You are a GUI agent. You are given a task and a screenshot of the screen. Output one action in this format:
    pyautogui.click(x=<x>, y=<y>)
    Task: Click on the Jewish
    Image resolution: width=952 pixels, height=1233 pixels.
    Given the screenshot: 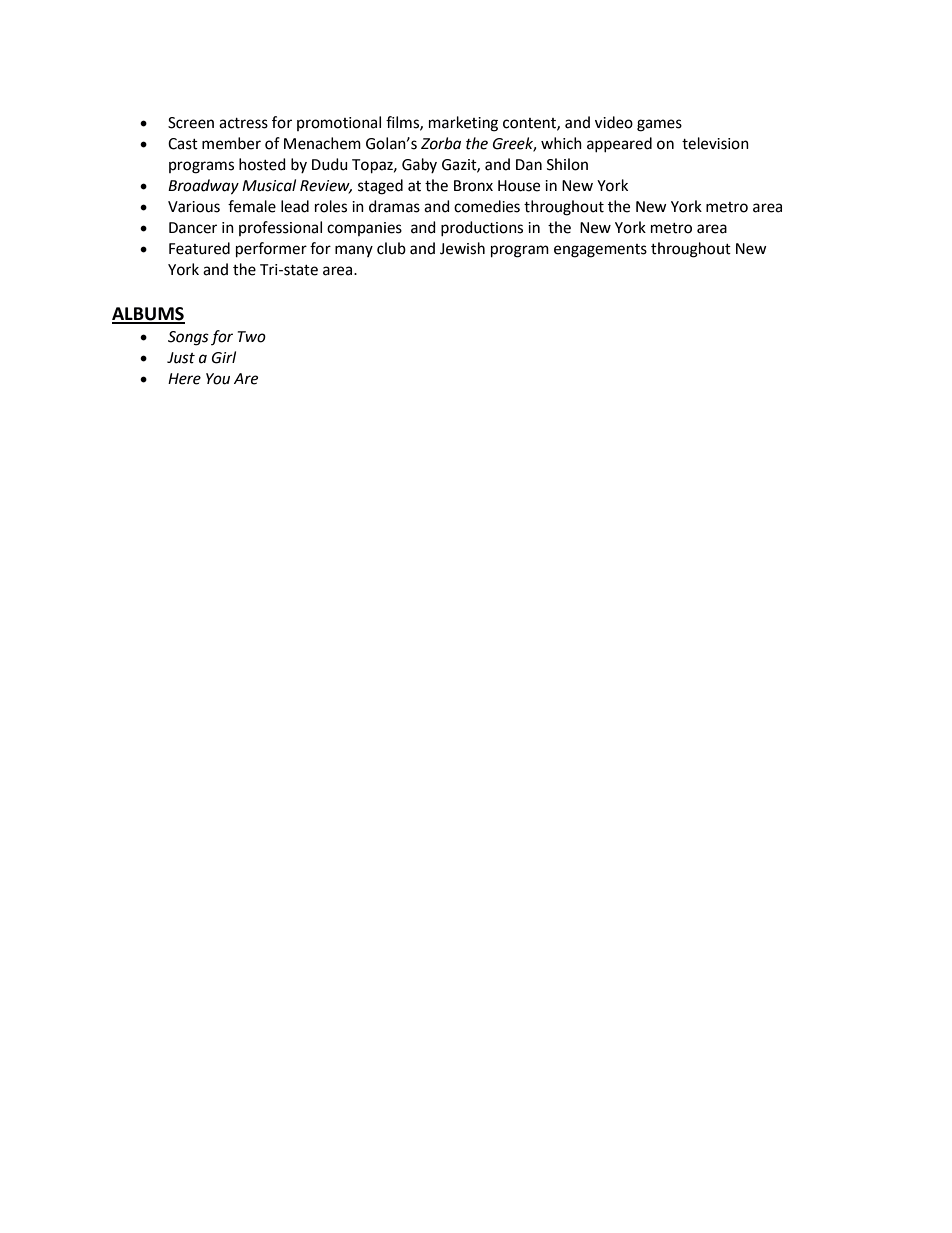 What is the action you would take?
    pyautogui.click(x=462, y=248)
